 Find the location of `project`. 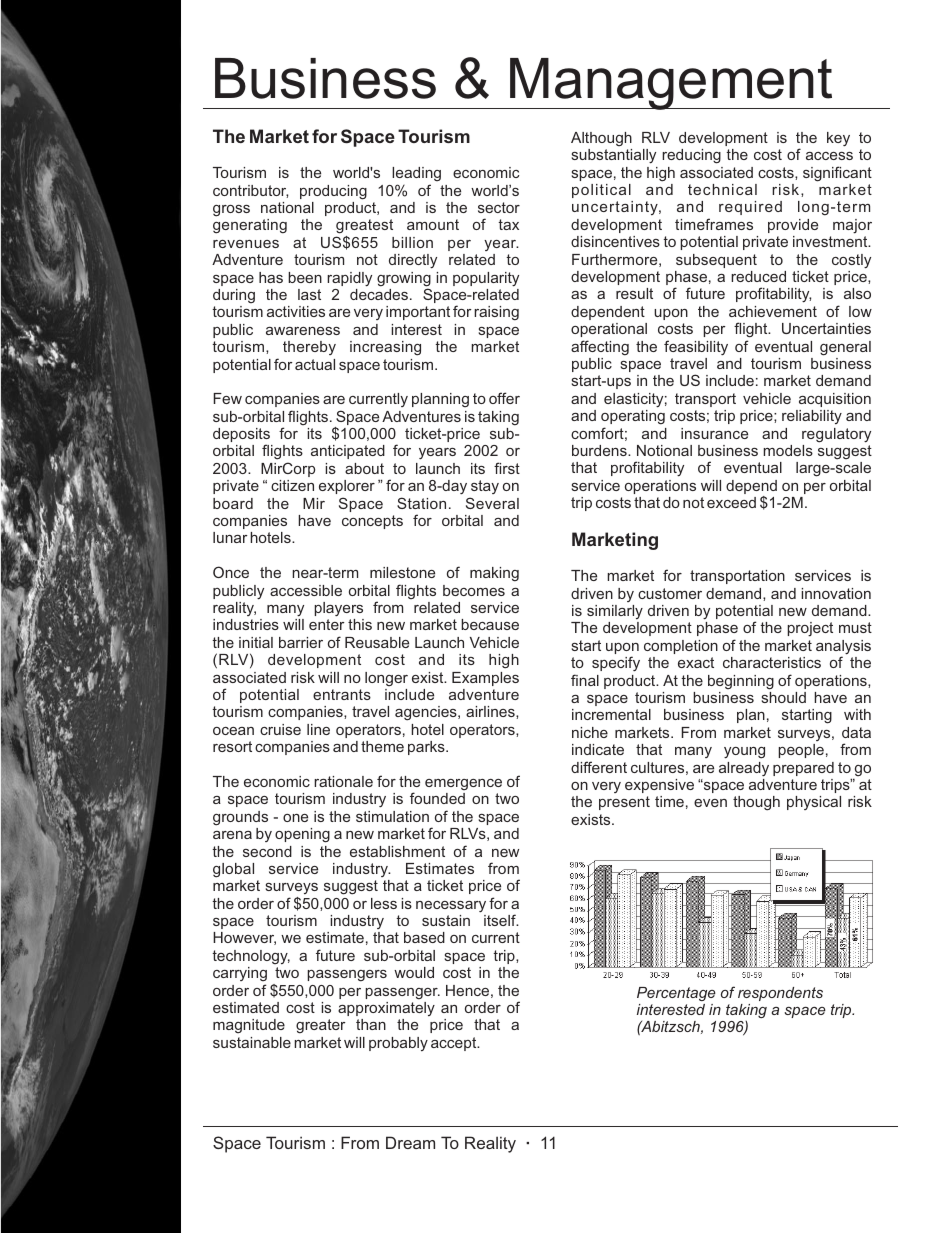

project is located at coordinates (810, 629).
